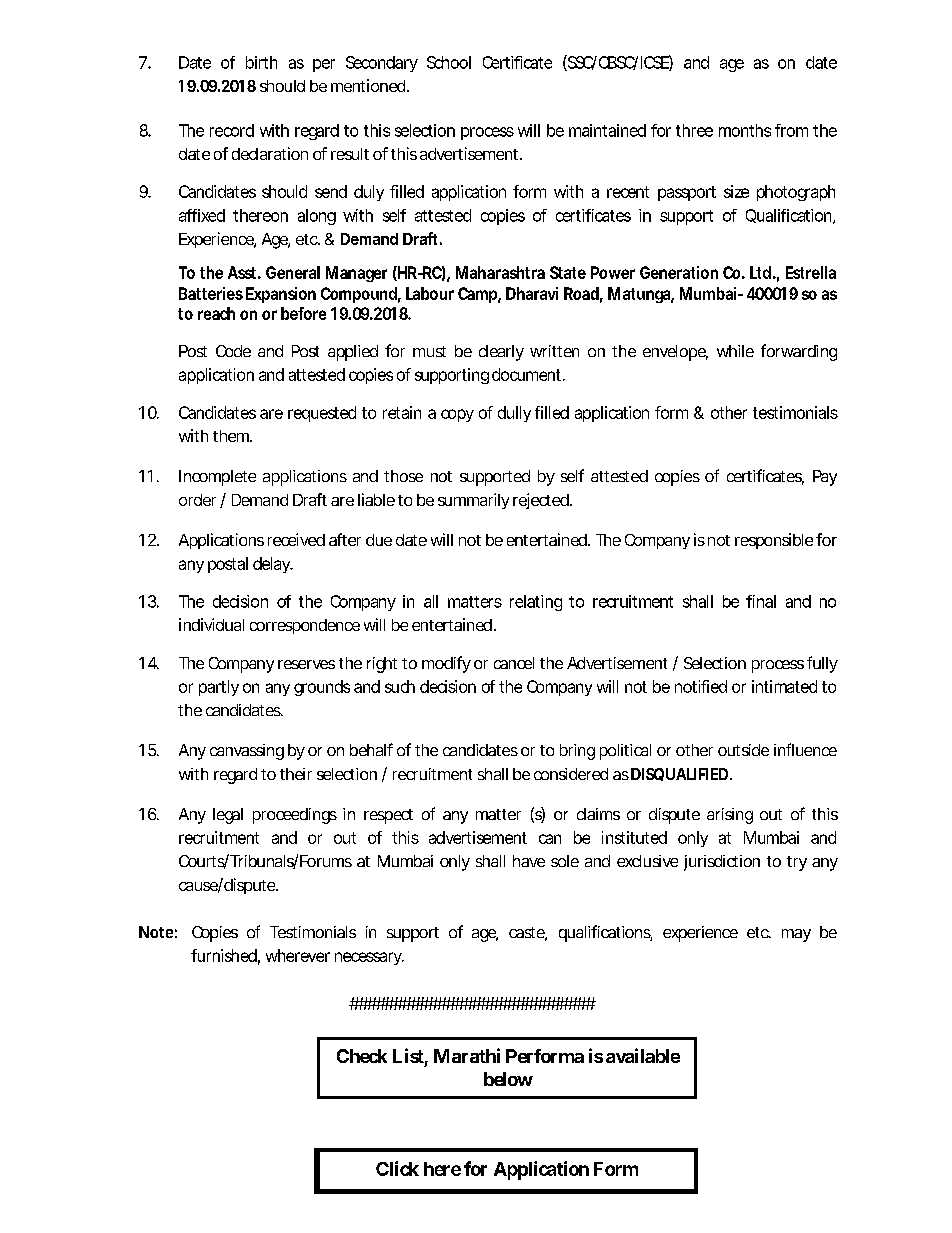 The height and width of the page is (1233, 952). Describe the element at coordinates (305, 626) in the page. I see `correspondence` at that location.
